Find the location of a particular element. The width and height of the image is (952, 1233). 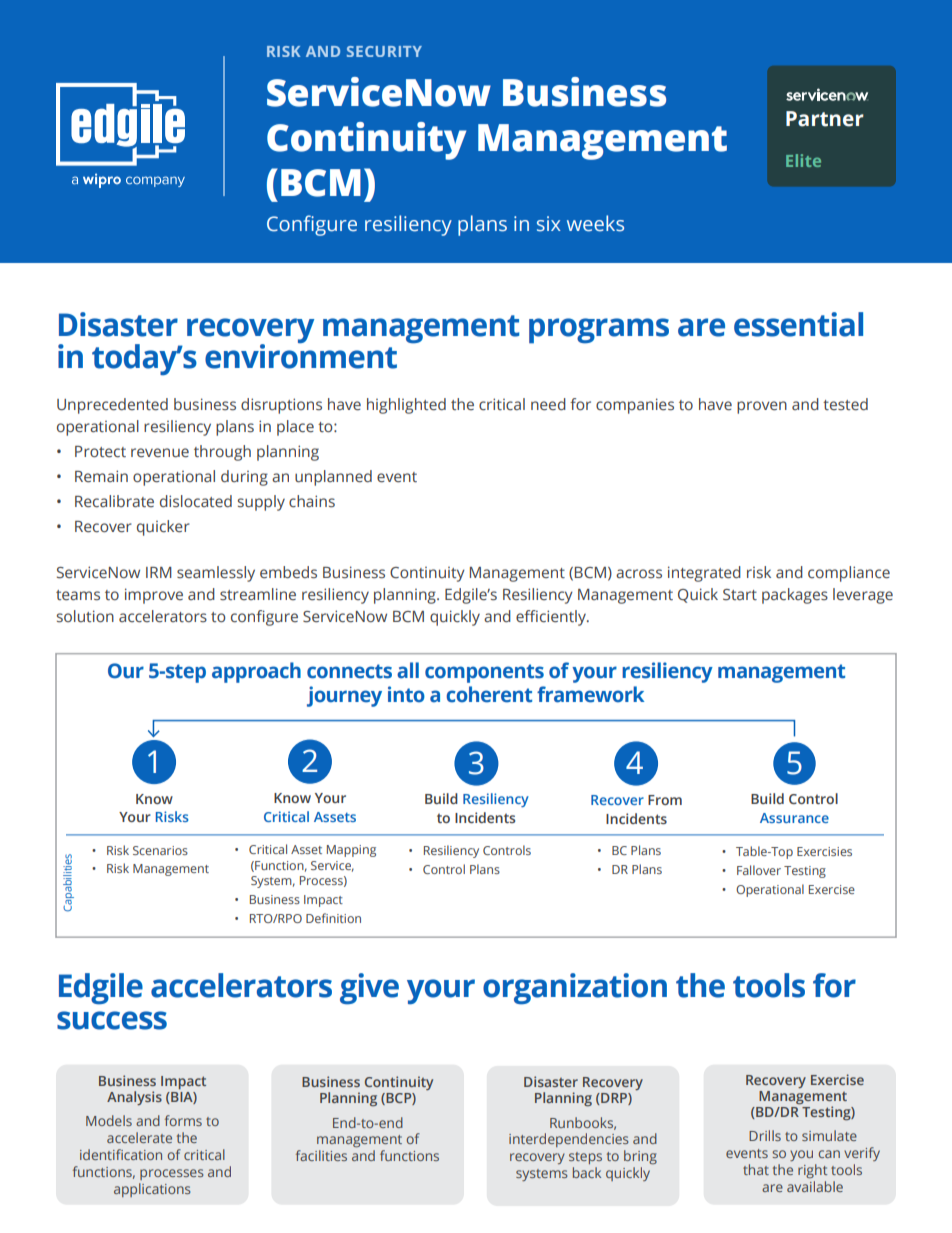

six is located at coordinates (549, 224).
